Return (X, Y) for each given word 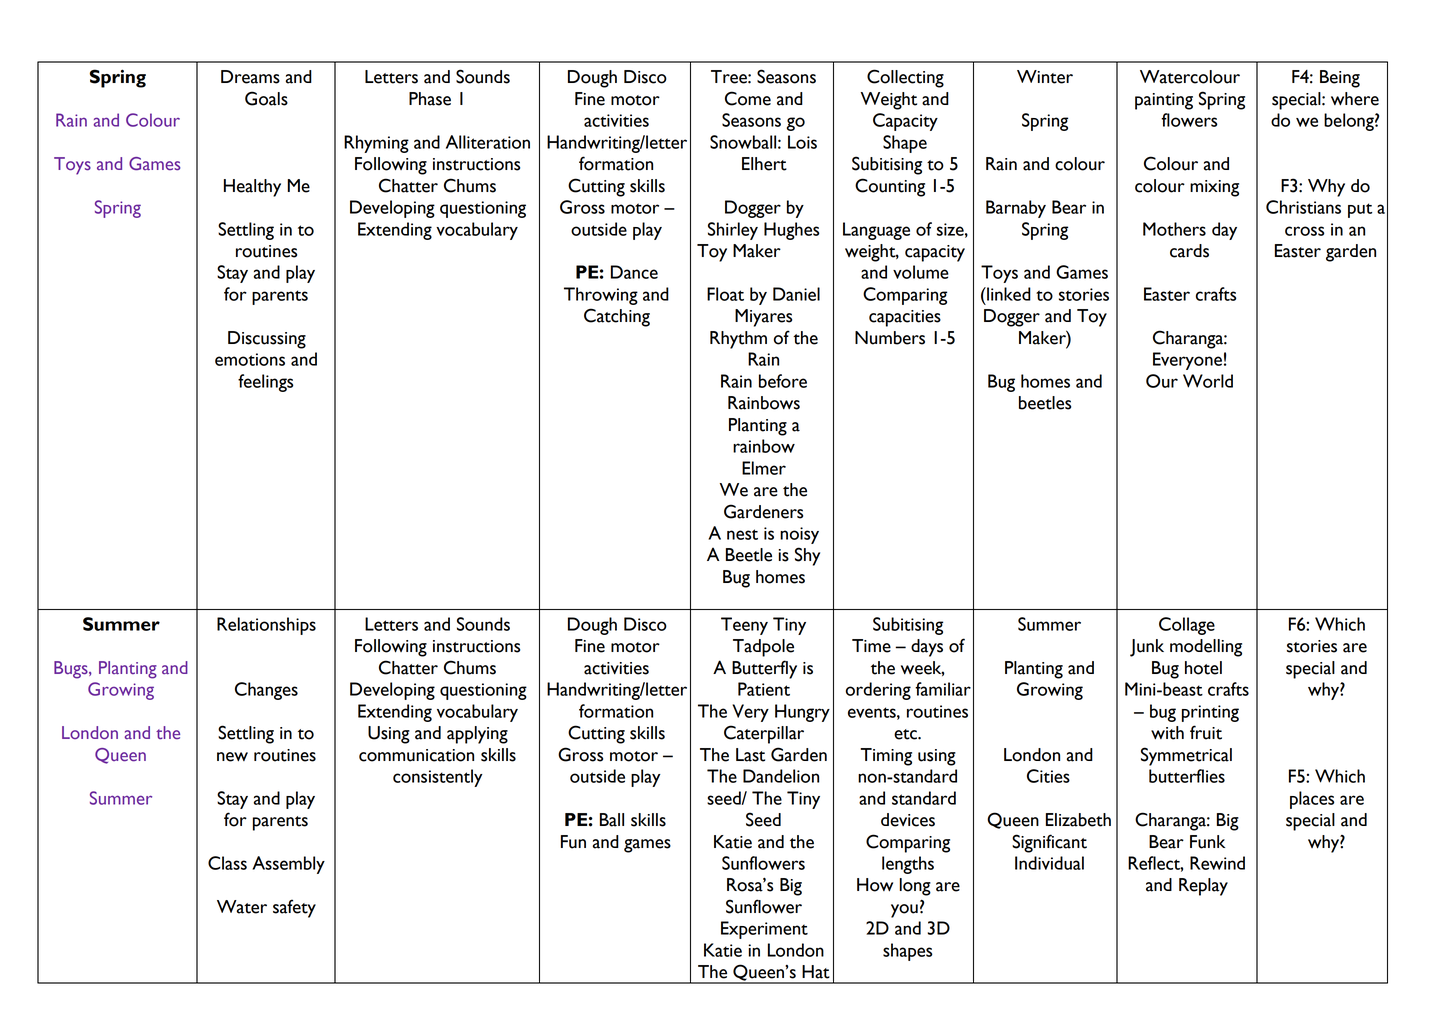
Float (725, 294)
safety (294, 908)
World (1208, 381)
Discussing (267, 340)
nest (742, 534)
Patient (764, 689)
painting (1164, 101)
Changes (266, 691)
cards (1189, 251)
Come (748, 98)
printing (1210, 713)
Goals (266, 98)
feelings (266, 383)
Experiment (764, 930)
